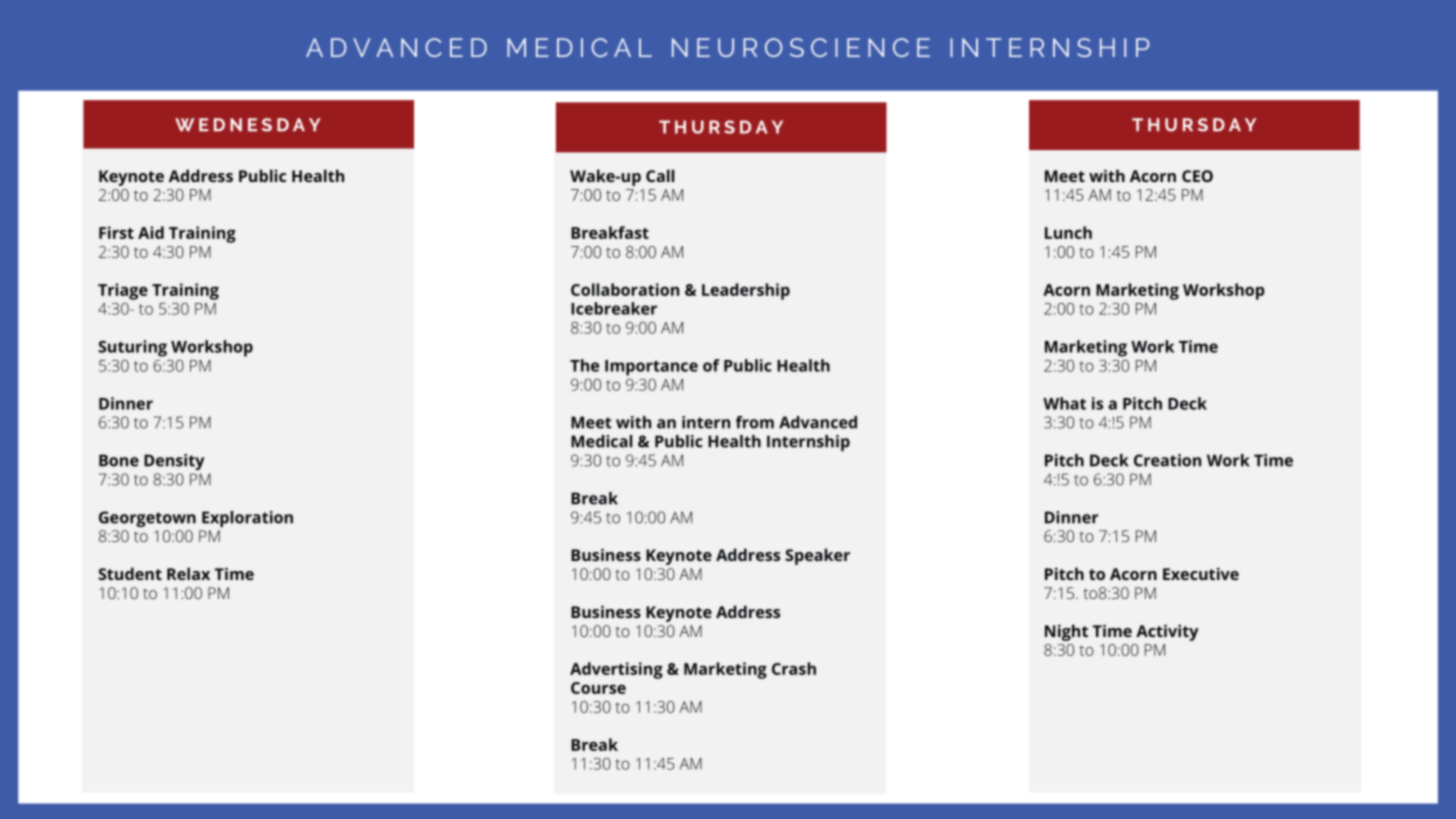 Image resolution: width=1456 pixels, height=819 pixels. I want to click on Course, so click(598, 688).
